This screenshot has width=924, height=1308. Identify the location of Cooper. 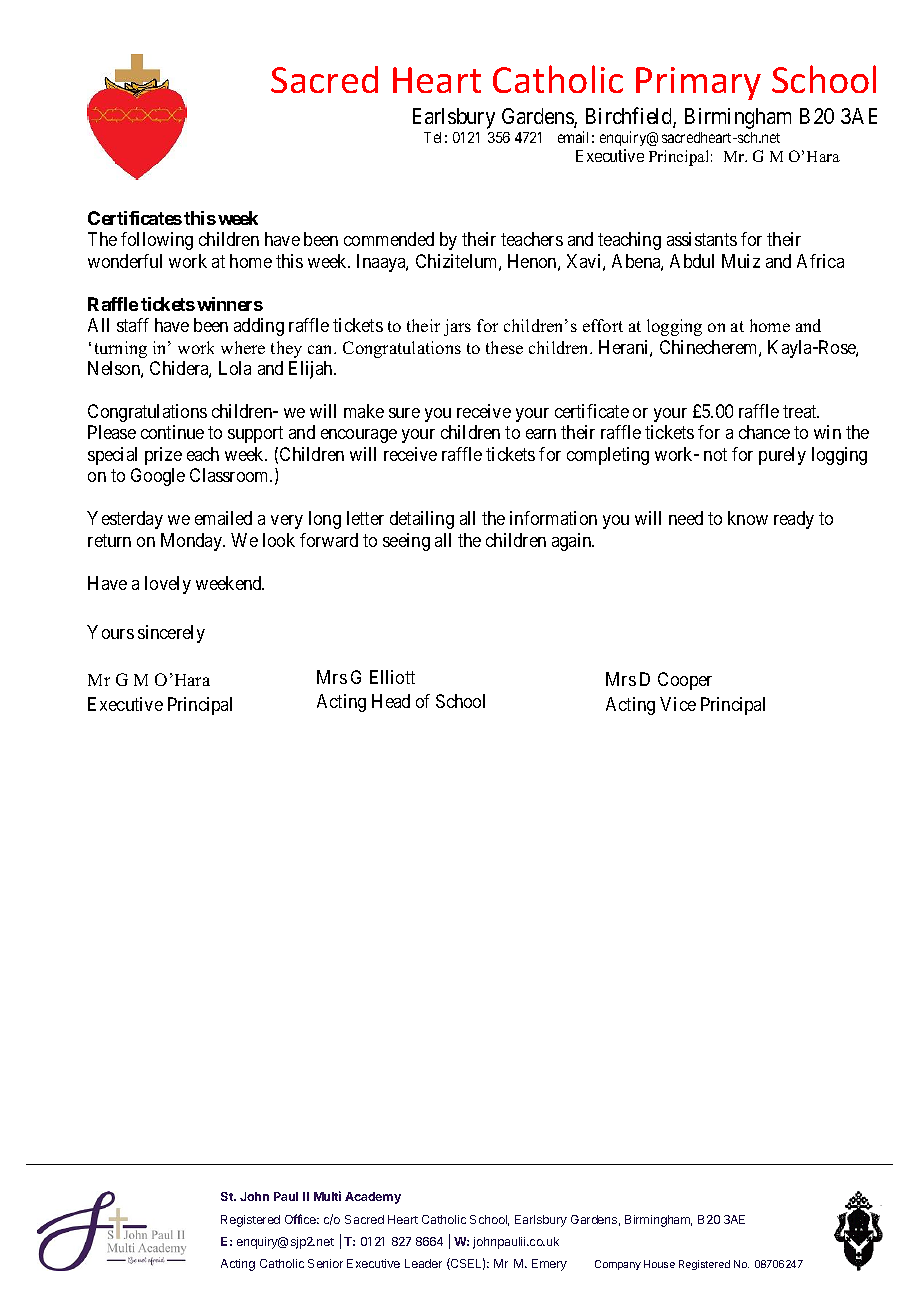
(685, 681).
